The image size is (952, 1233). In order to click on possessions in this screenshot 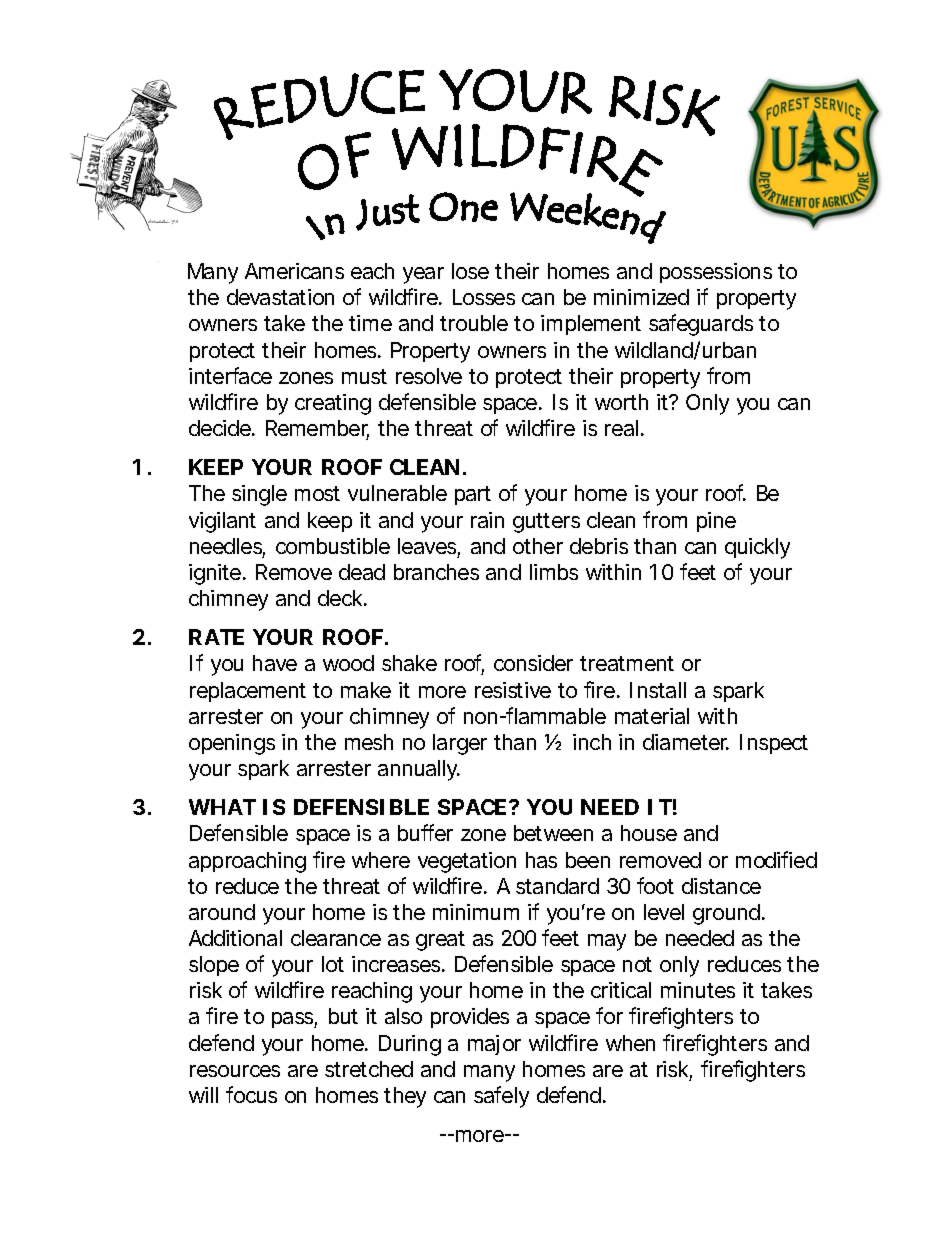, I will do `click(716, 273)`.
